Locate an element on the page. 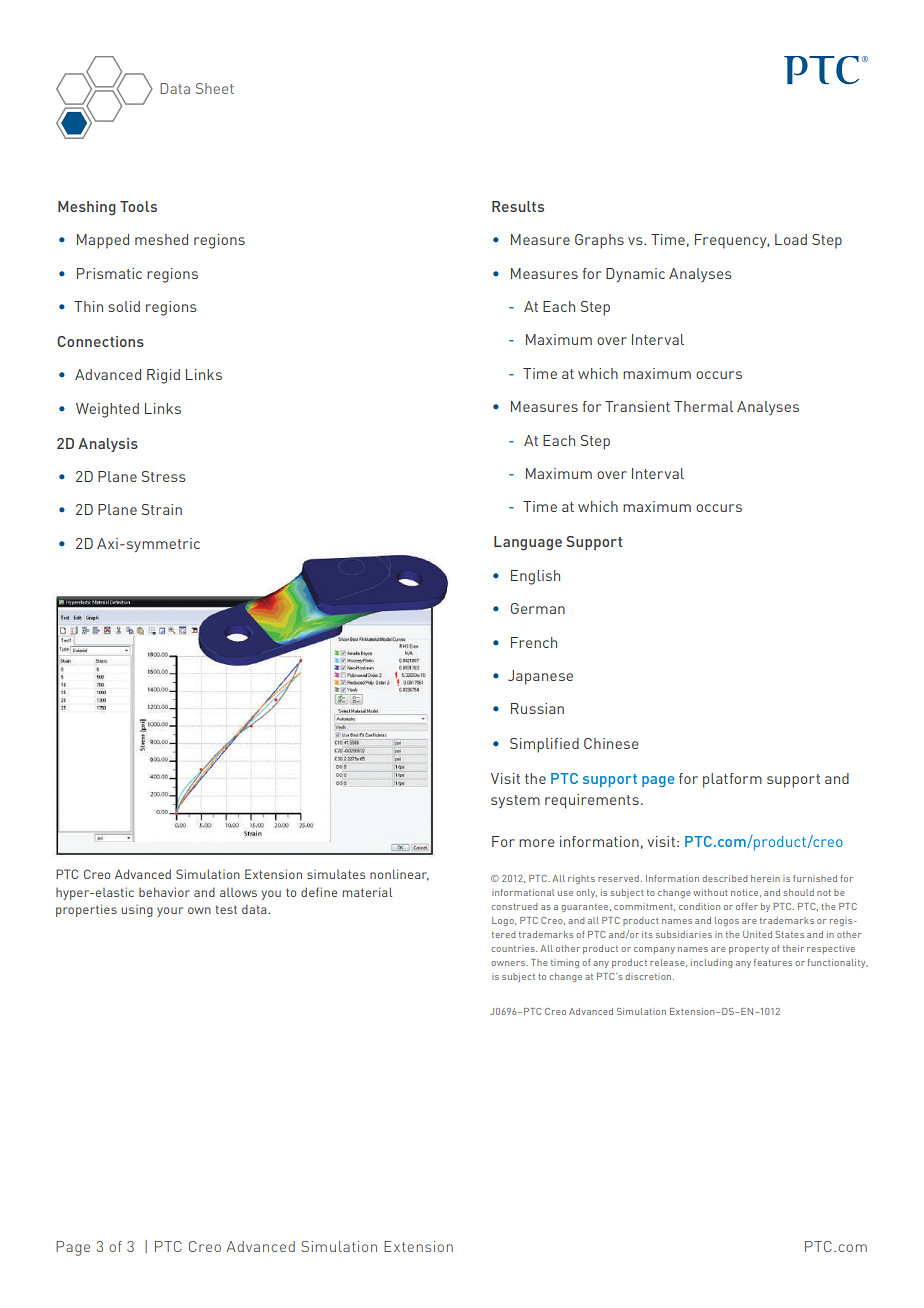 This page has width=924, height=1308. Load is located at coordinates (791, 239).
